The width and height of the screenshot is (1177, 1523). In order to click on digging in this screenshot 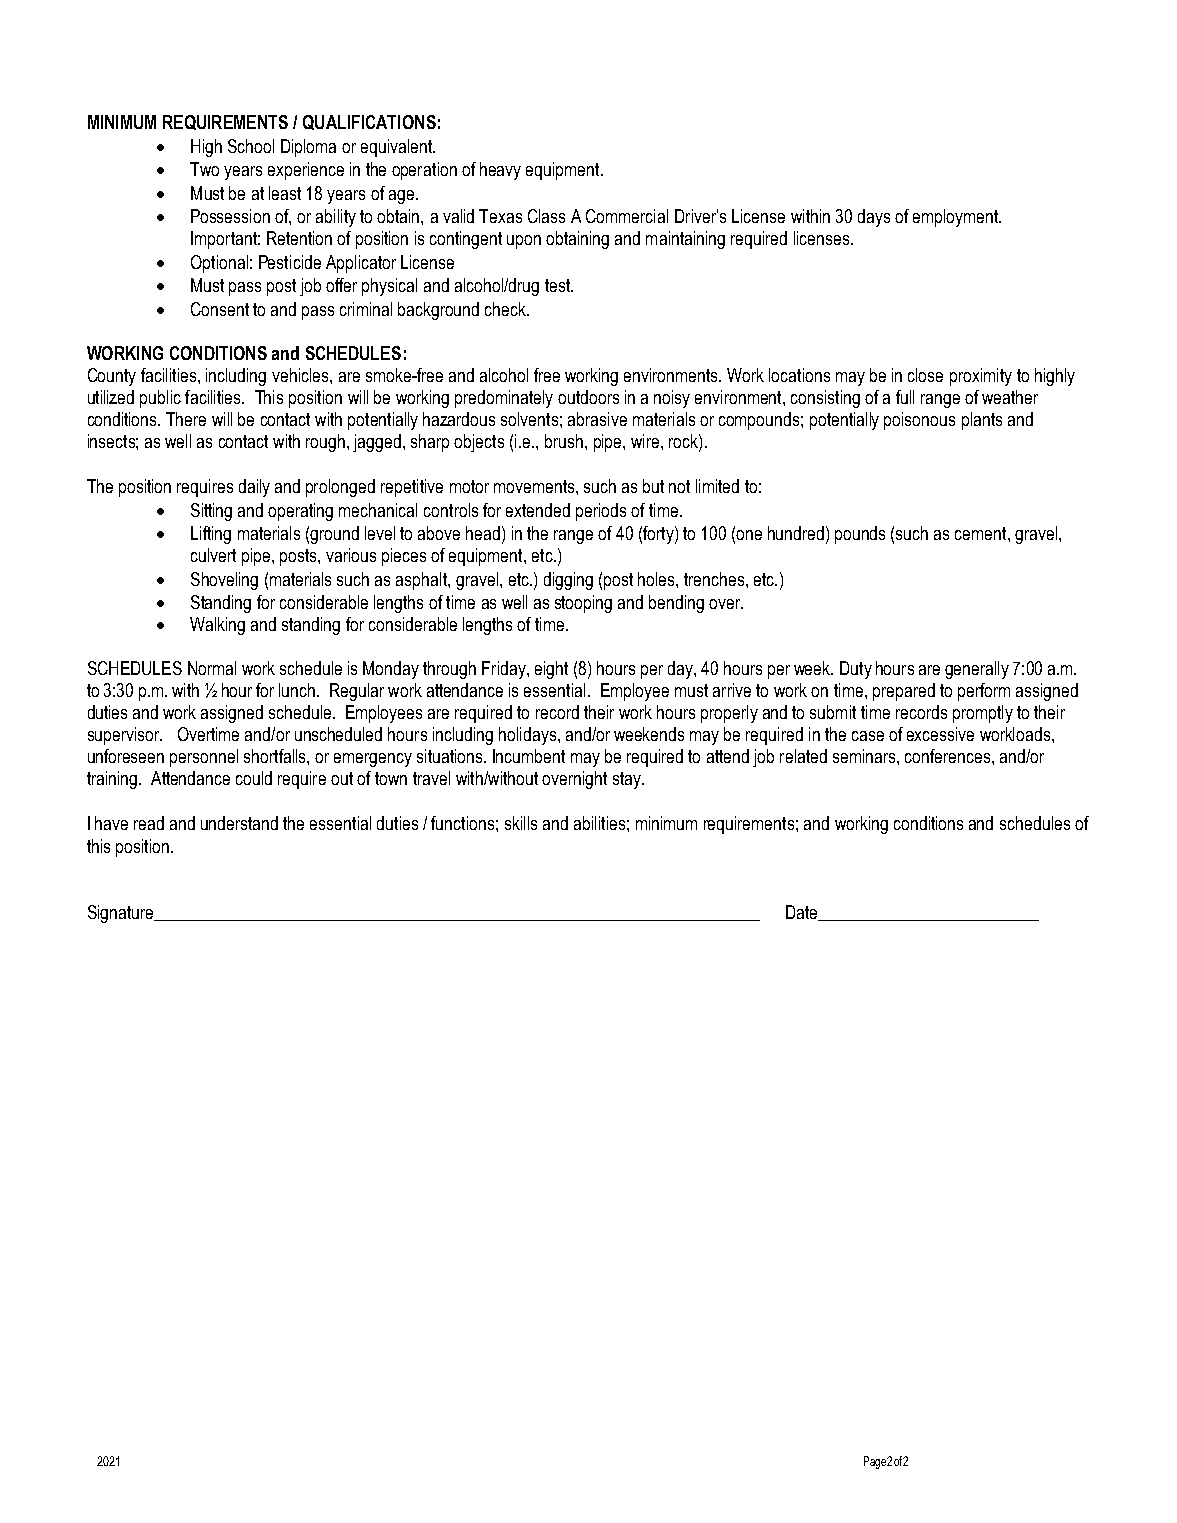, I will do `click(568, 581)`.
